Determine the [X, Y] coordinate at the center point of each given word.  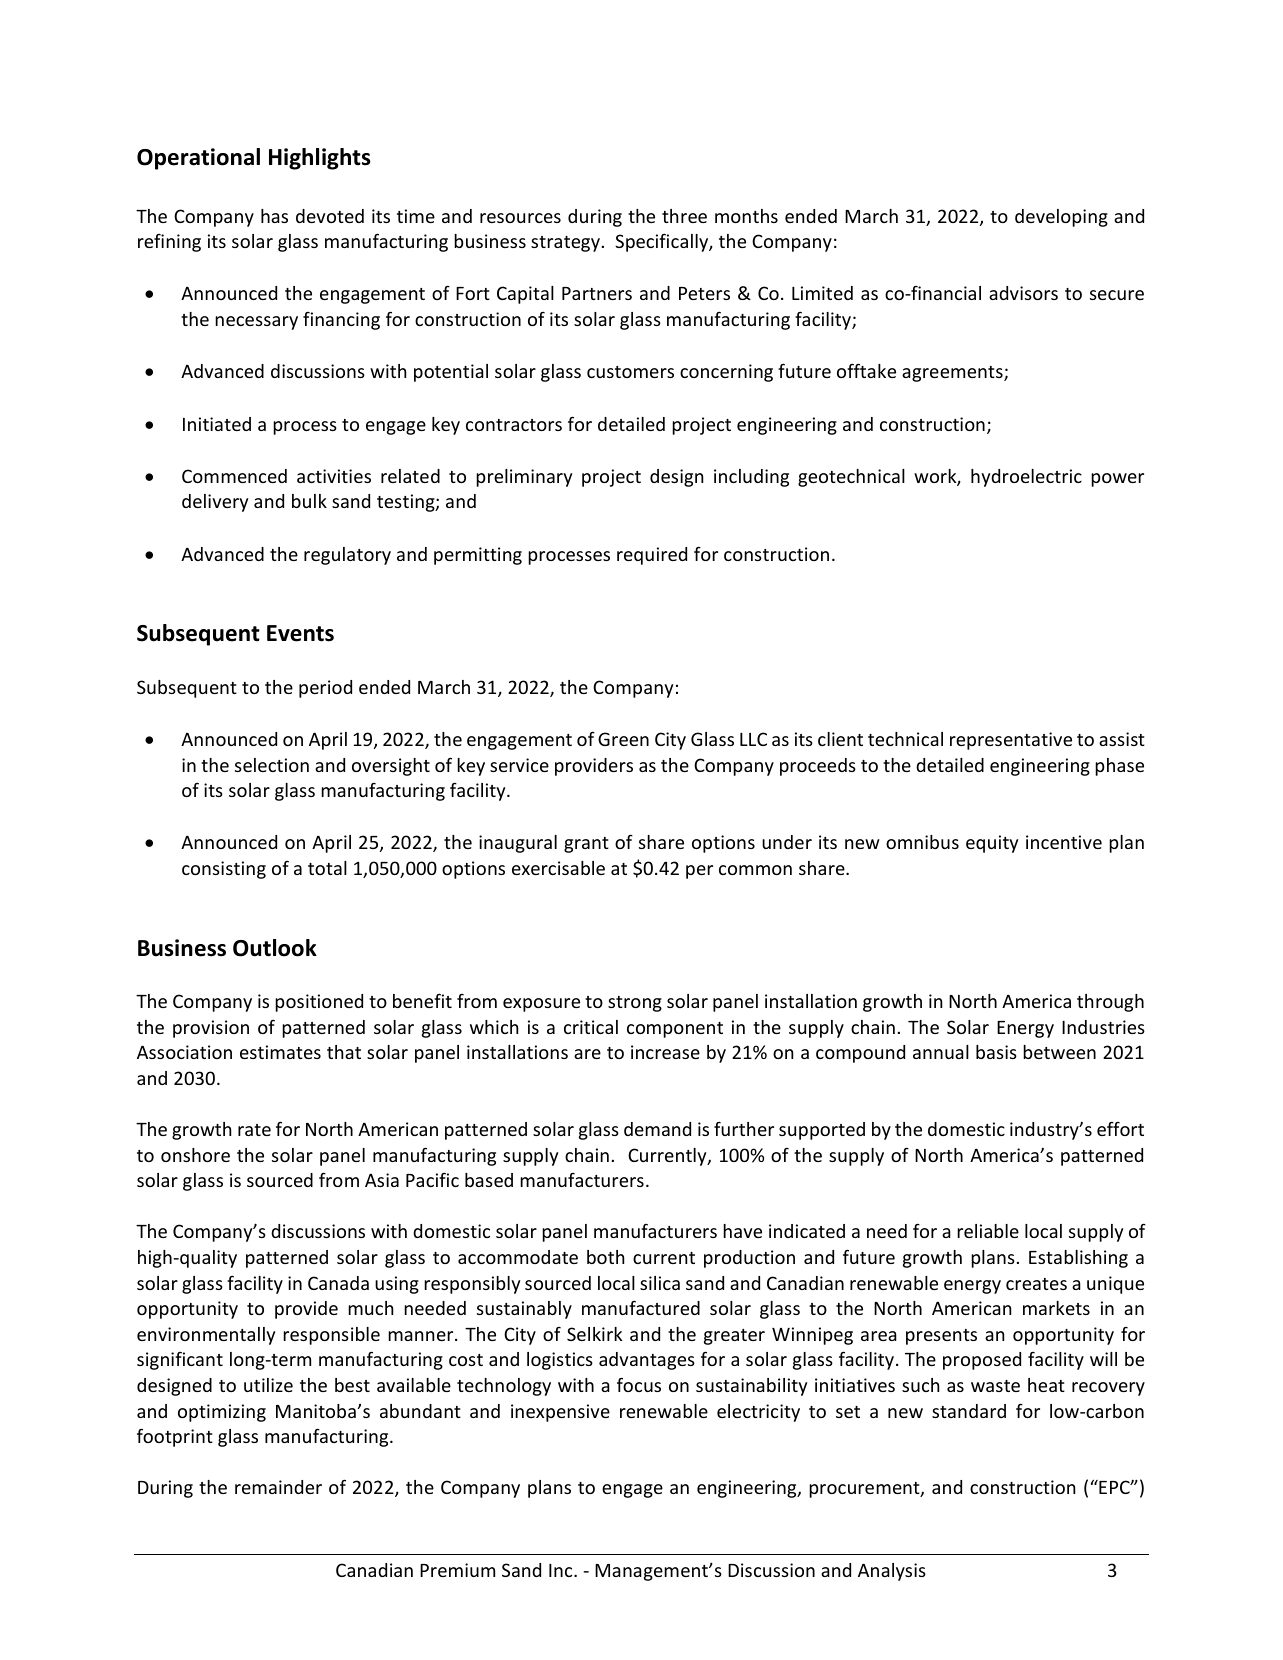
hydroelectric [1026, 478]
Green [623, 739]
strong [635, 1004]
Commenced [234, 476]
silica [660, 1283]
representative [1011, 741]
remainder [278, 1487]
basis [996, 1052]
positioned [319, 1003]
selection [272, 765]
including [751, 478]
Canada [338, 1283]
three [684, 216]
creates [1036, 1284]
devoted [330, 216]
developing [1061, 218]
